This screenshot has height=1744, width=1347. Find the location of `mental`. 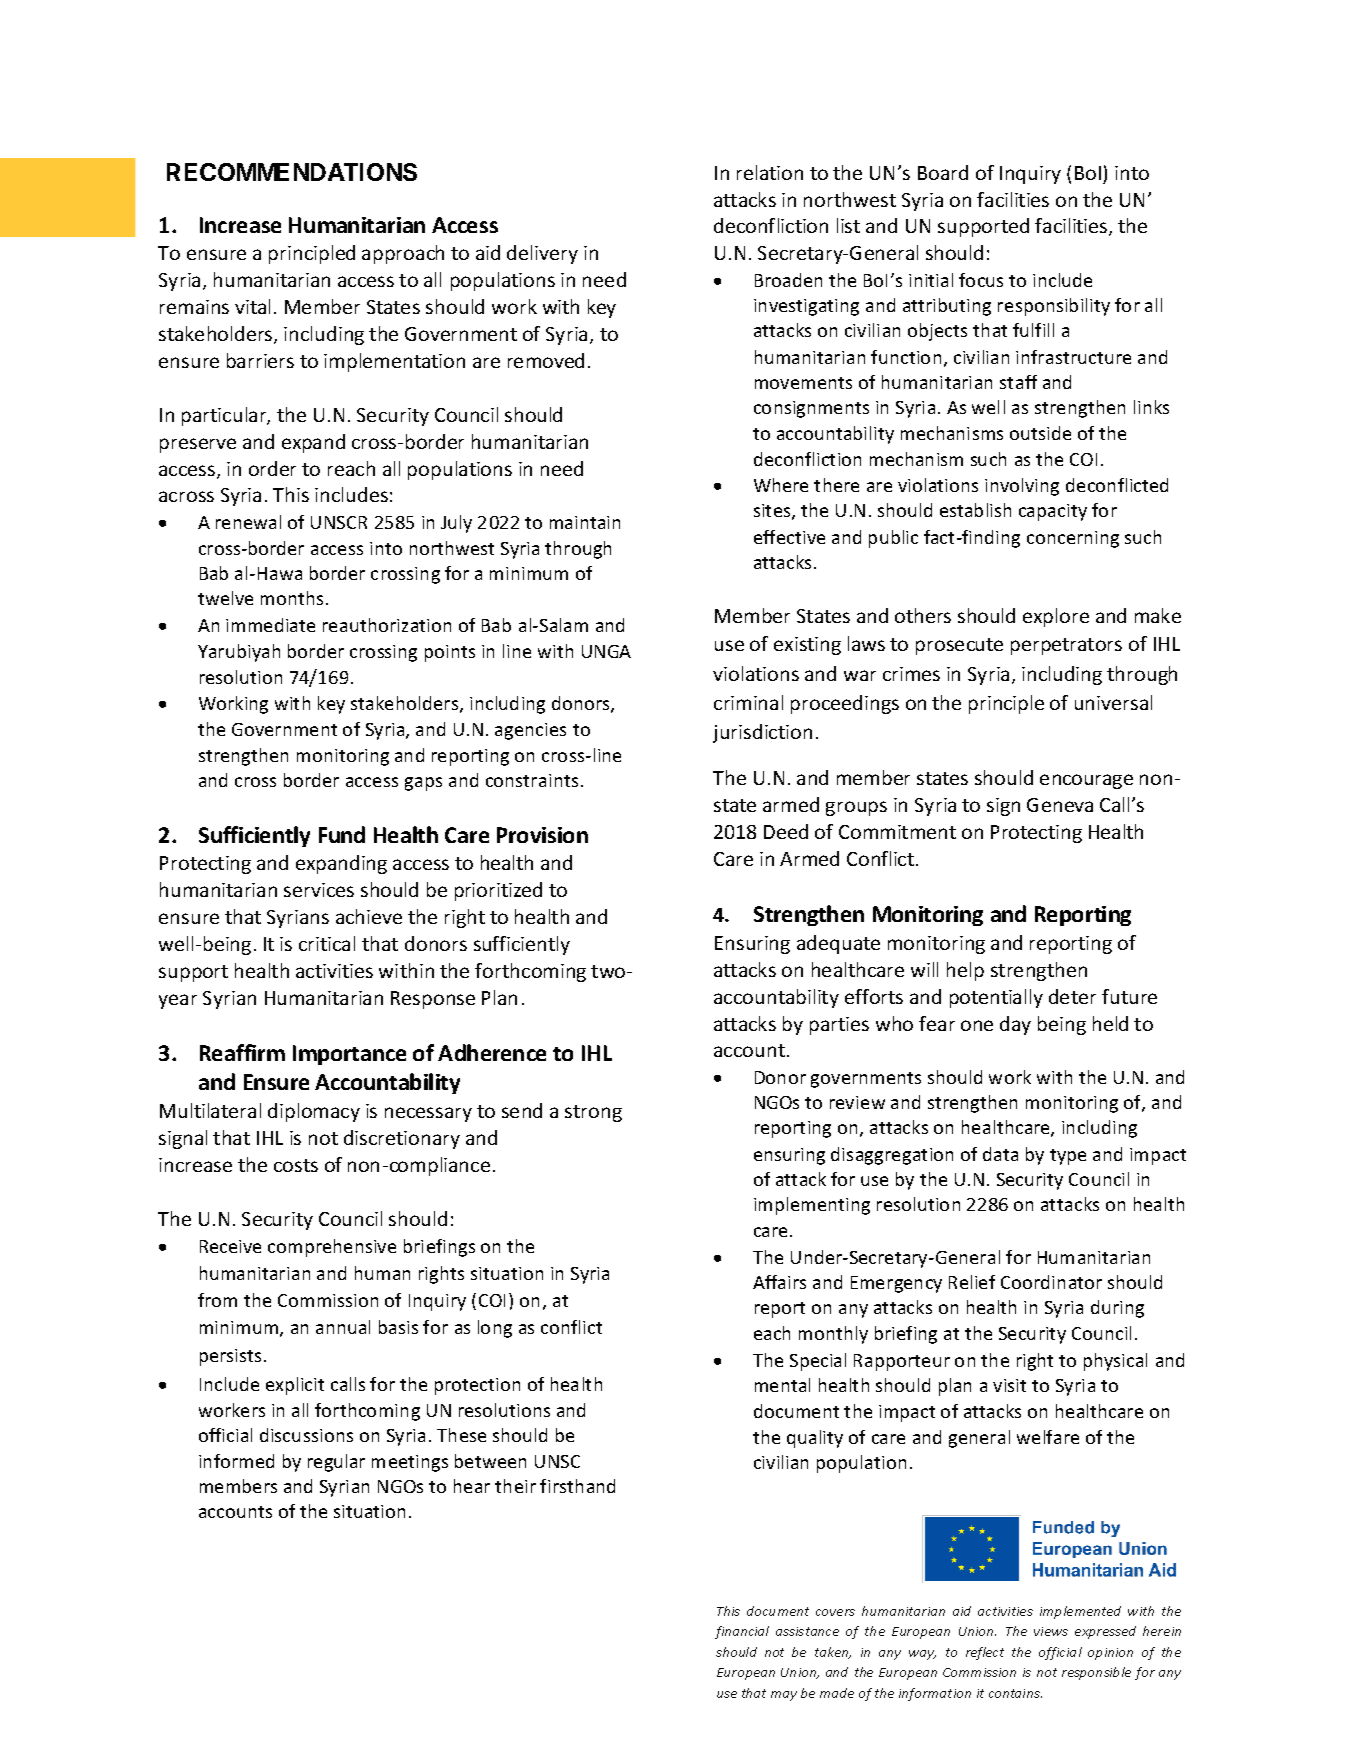

mental is located at coordinates (782, 1385).
